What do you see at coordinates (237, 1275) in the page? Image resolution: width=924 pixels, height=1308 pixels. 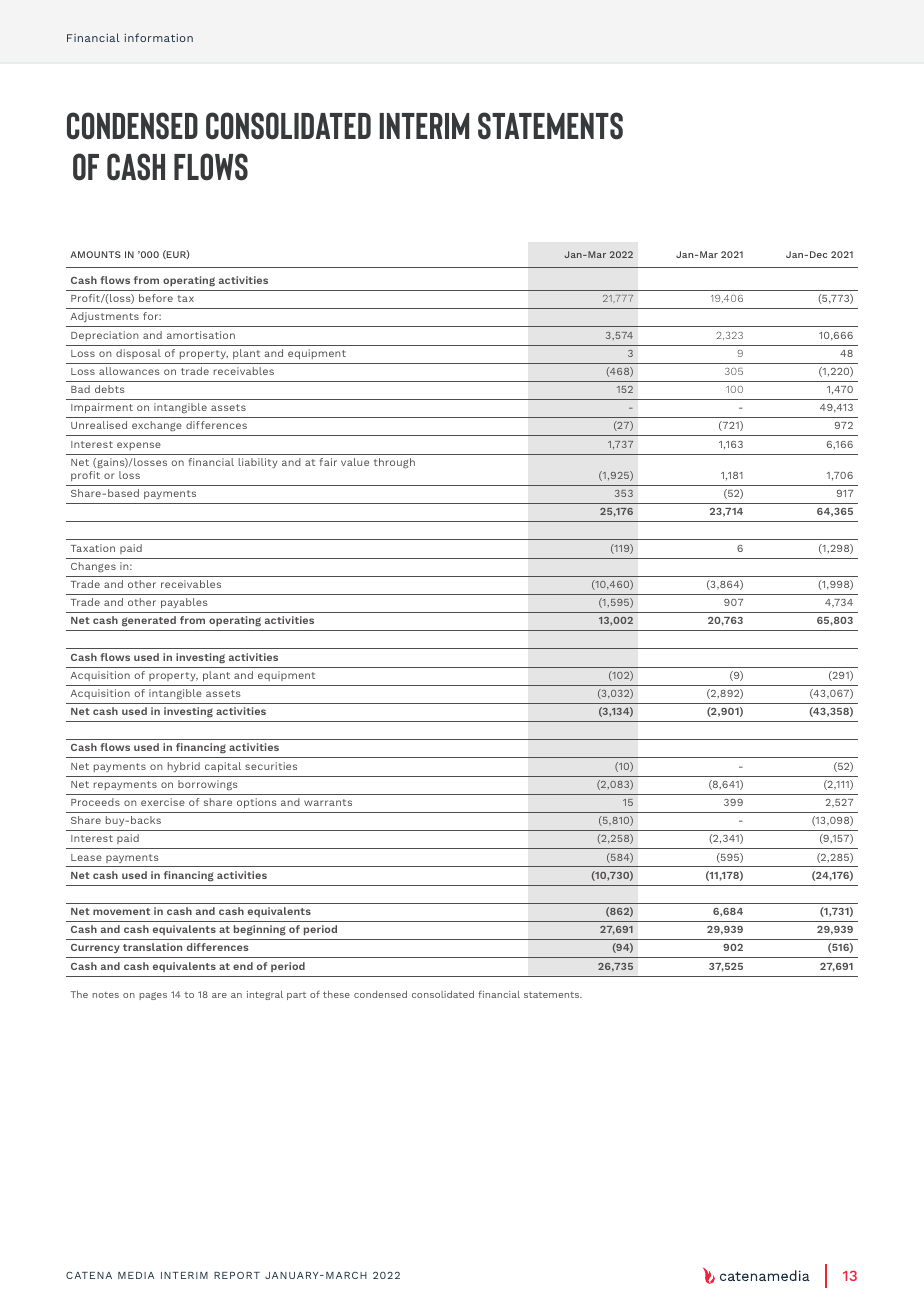 I see `REPORT` at bounding box center [237, 1275].
